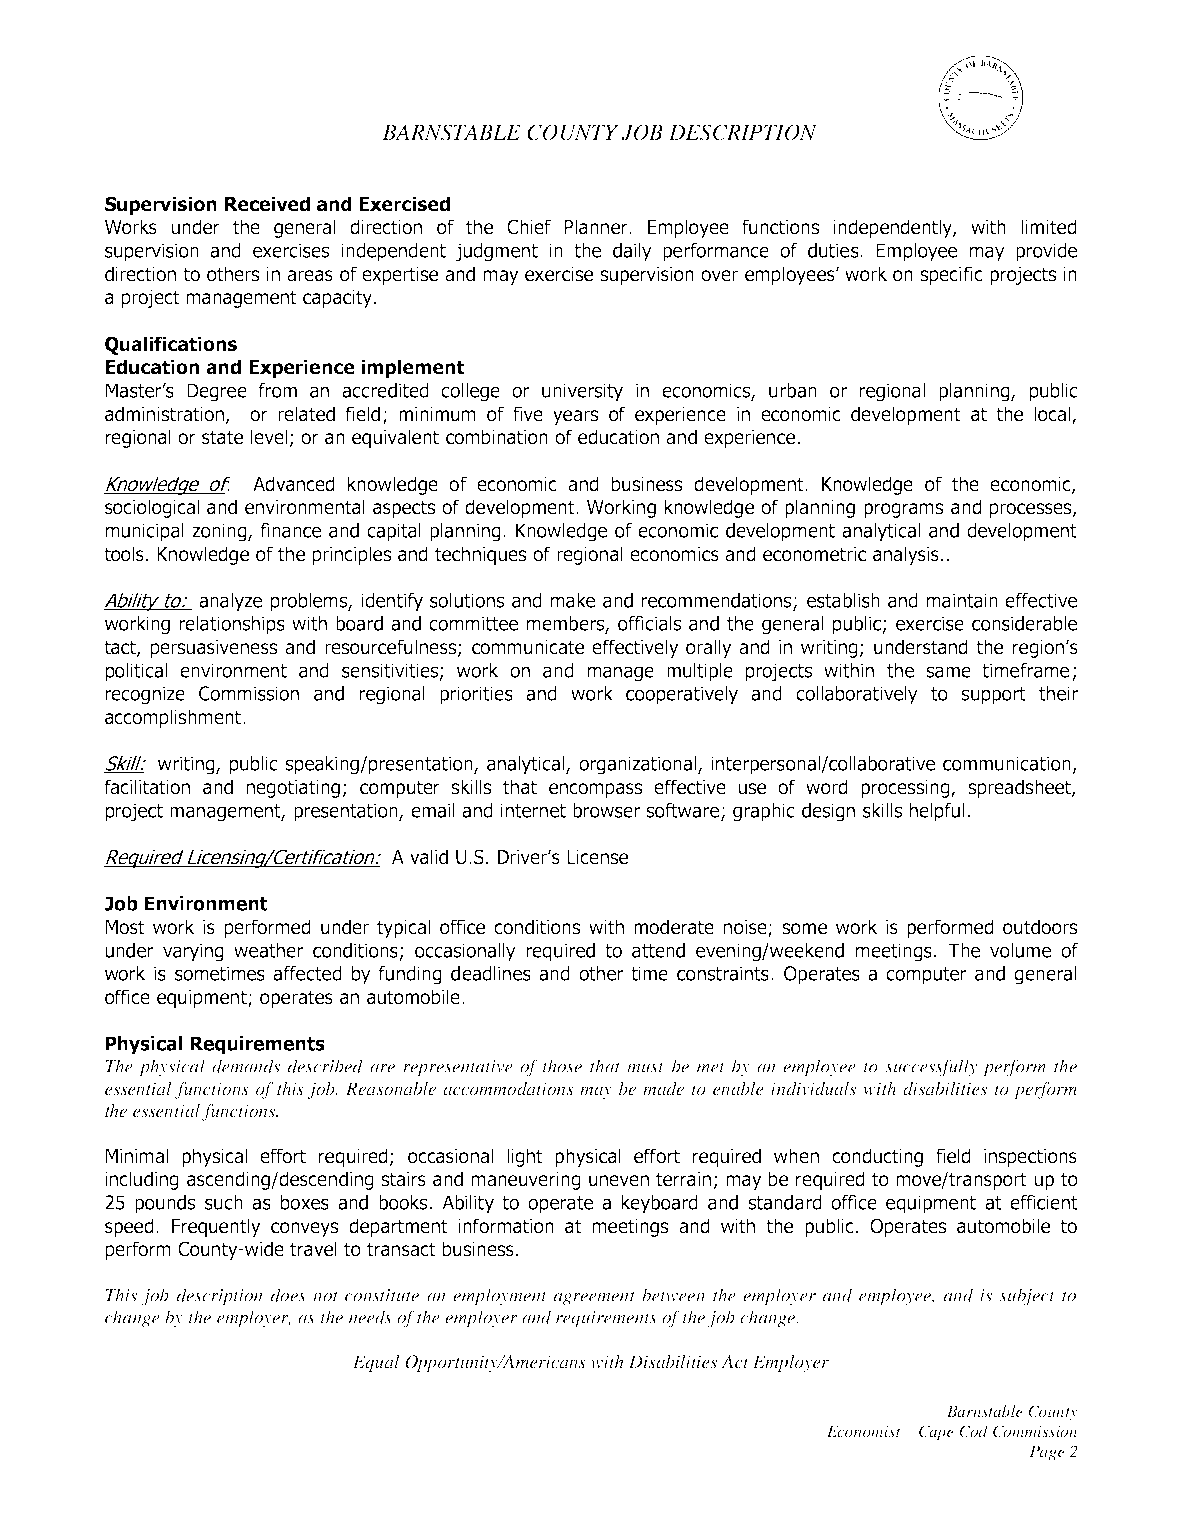 This screenshot has height=1530, width=1182. I want to click on specific, so click(951, 275).
